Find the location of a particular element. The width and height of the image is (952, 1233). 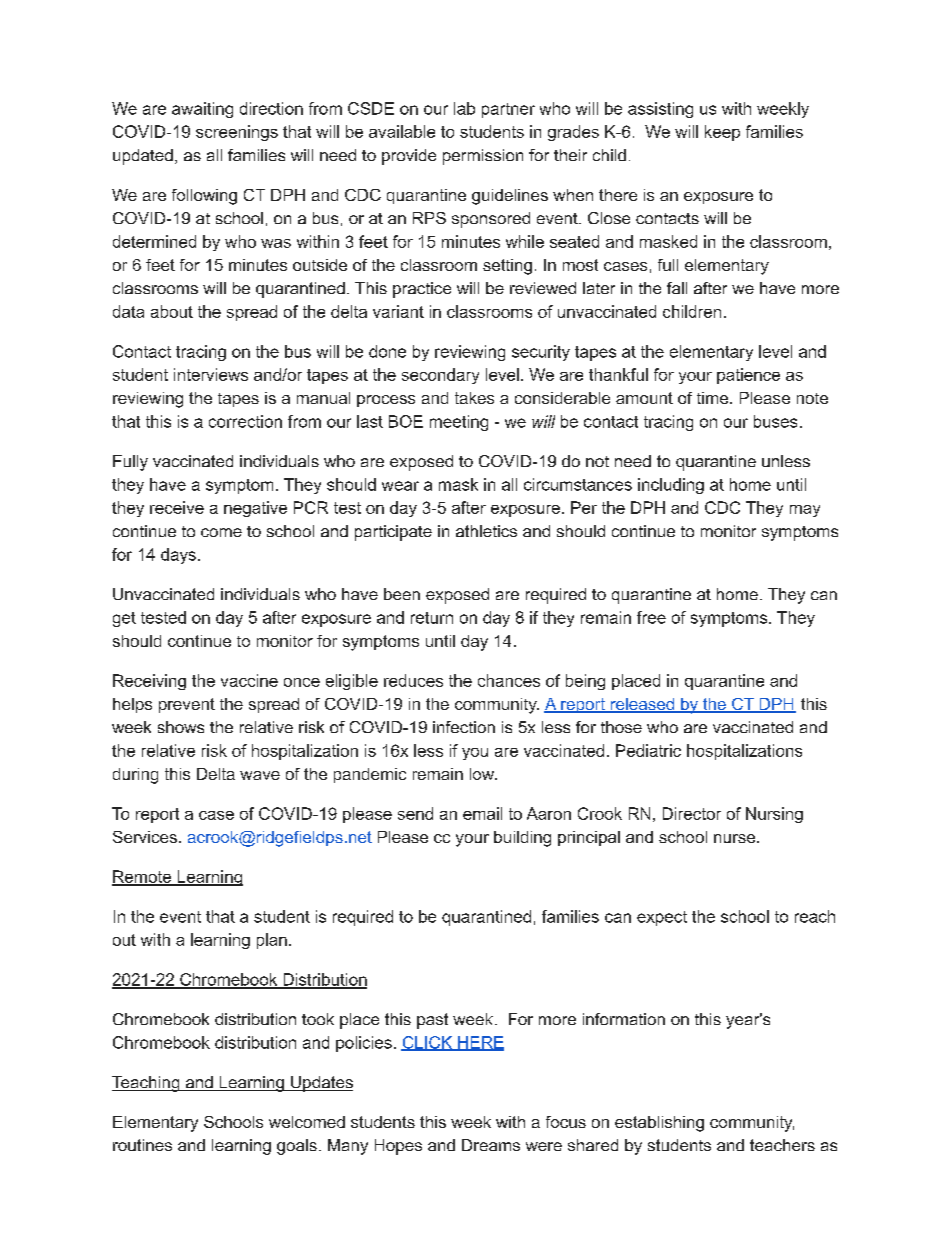

free is located at coordinates (651, 617).
